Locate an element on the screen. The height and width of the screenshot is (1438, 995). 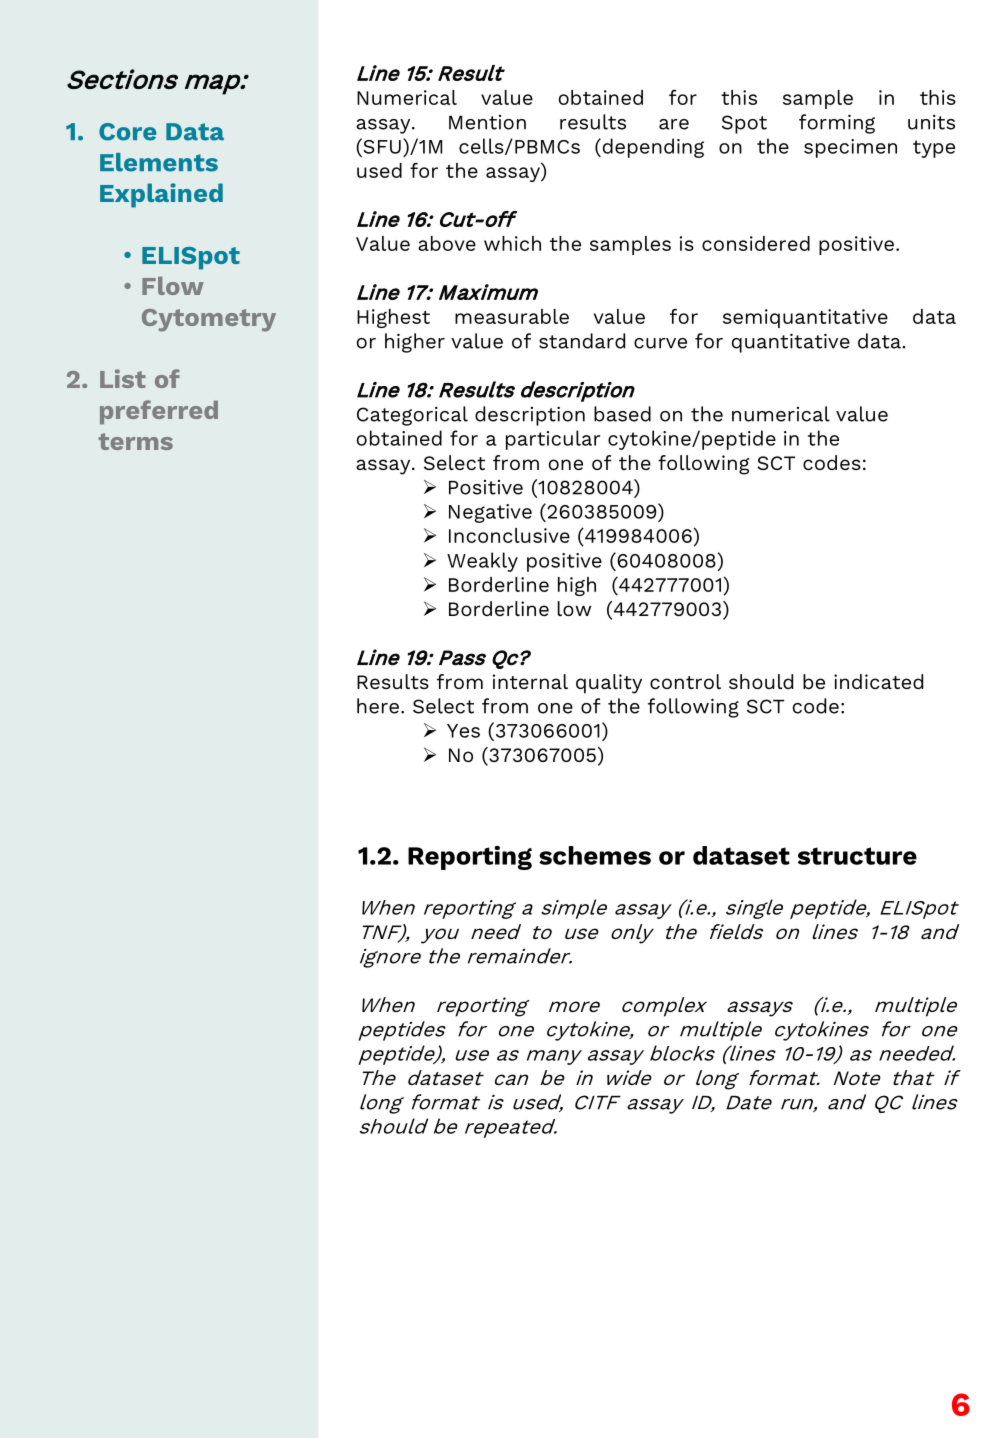
List is located at coordinates (123, 378).
